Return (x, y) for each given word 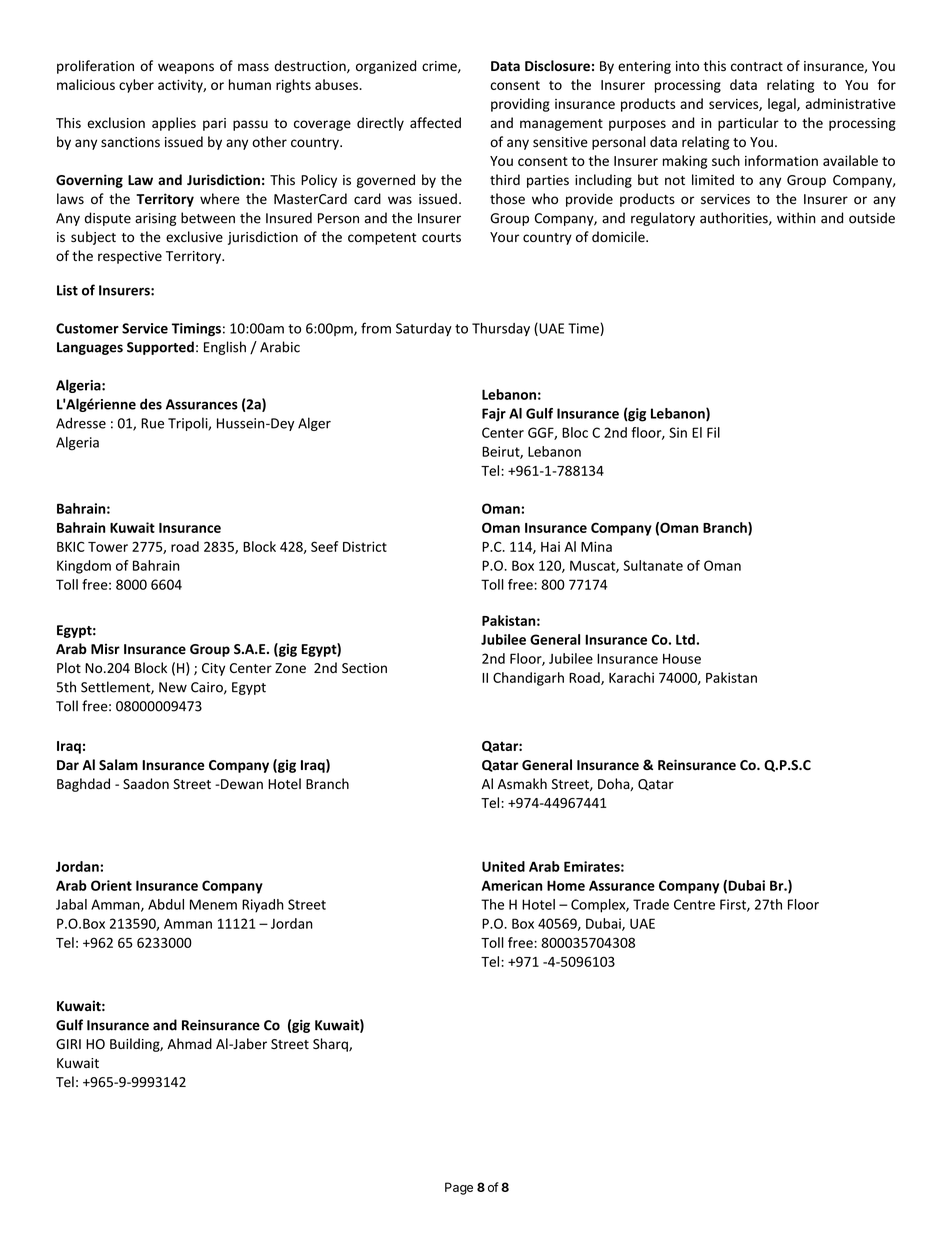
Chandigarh (528, 679)
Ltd (686, 639)
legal (783, 105)
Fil (713, 432)
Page (459, 1188)
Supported (160, 348)
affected (435, 123)
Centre (694, 904)
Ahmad (189, 1043)
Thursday (501, 329)
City (213, 669)
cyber (136, 86)
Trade (651, 904)
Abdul (166, 904)
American (512, 885)
